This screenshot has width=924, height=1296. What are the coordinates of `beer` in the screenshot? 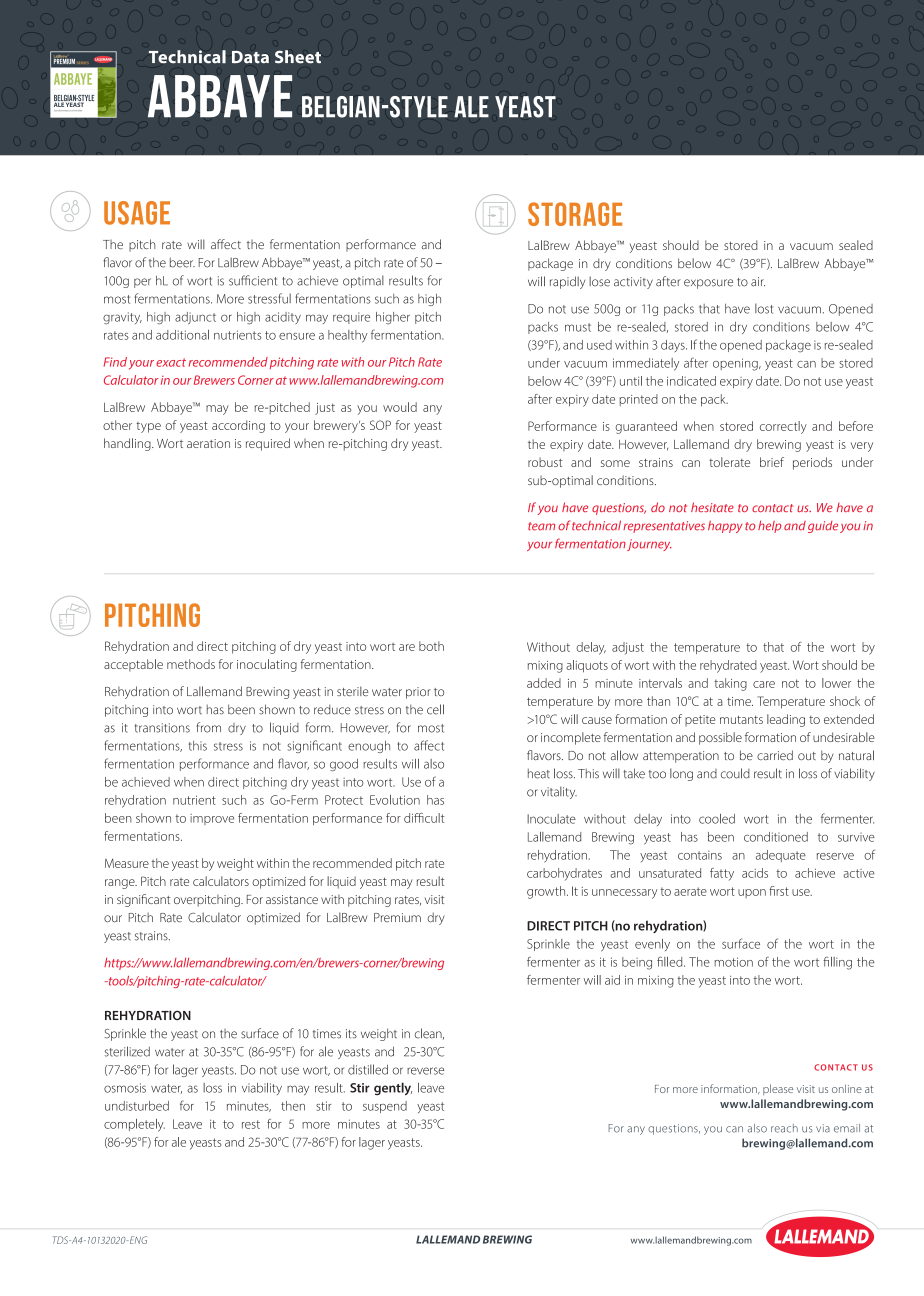 It's located at (182, 262).
